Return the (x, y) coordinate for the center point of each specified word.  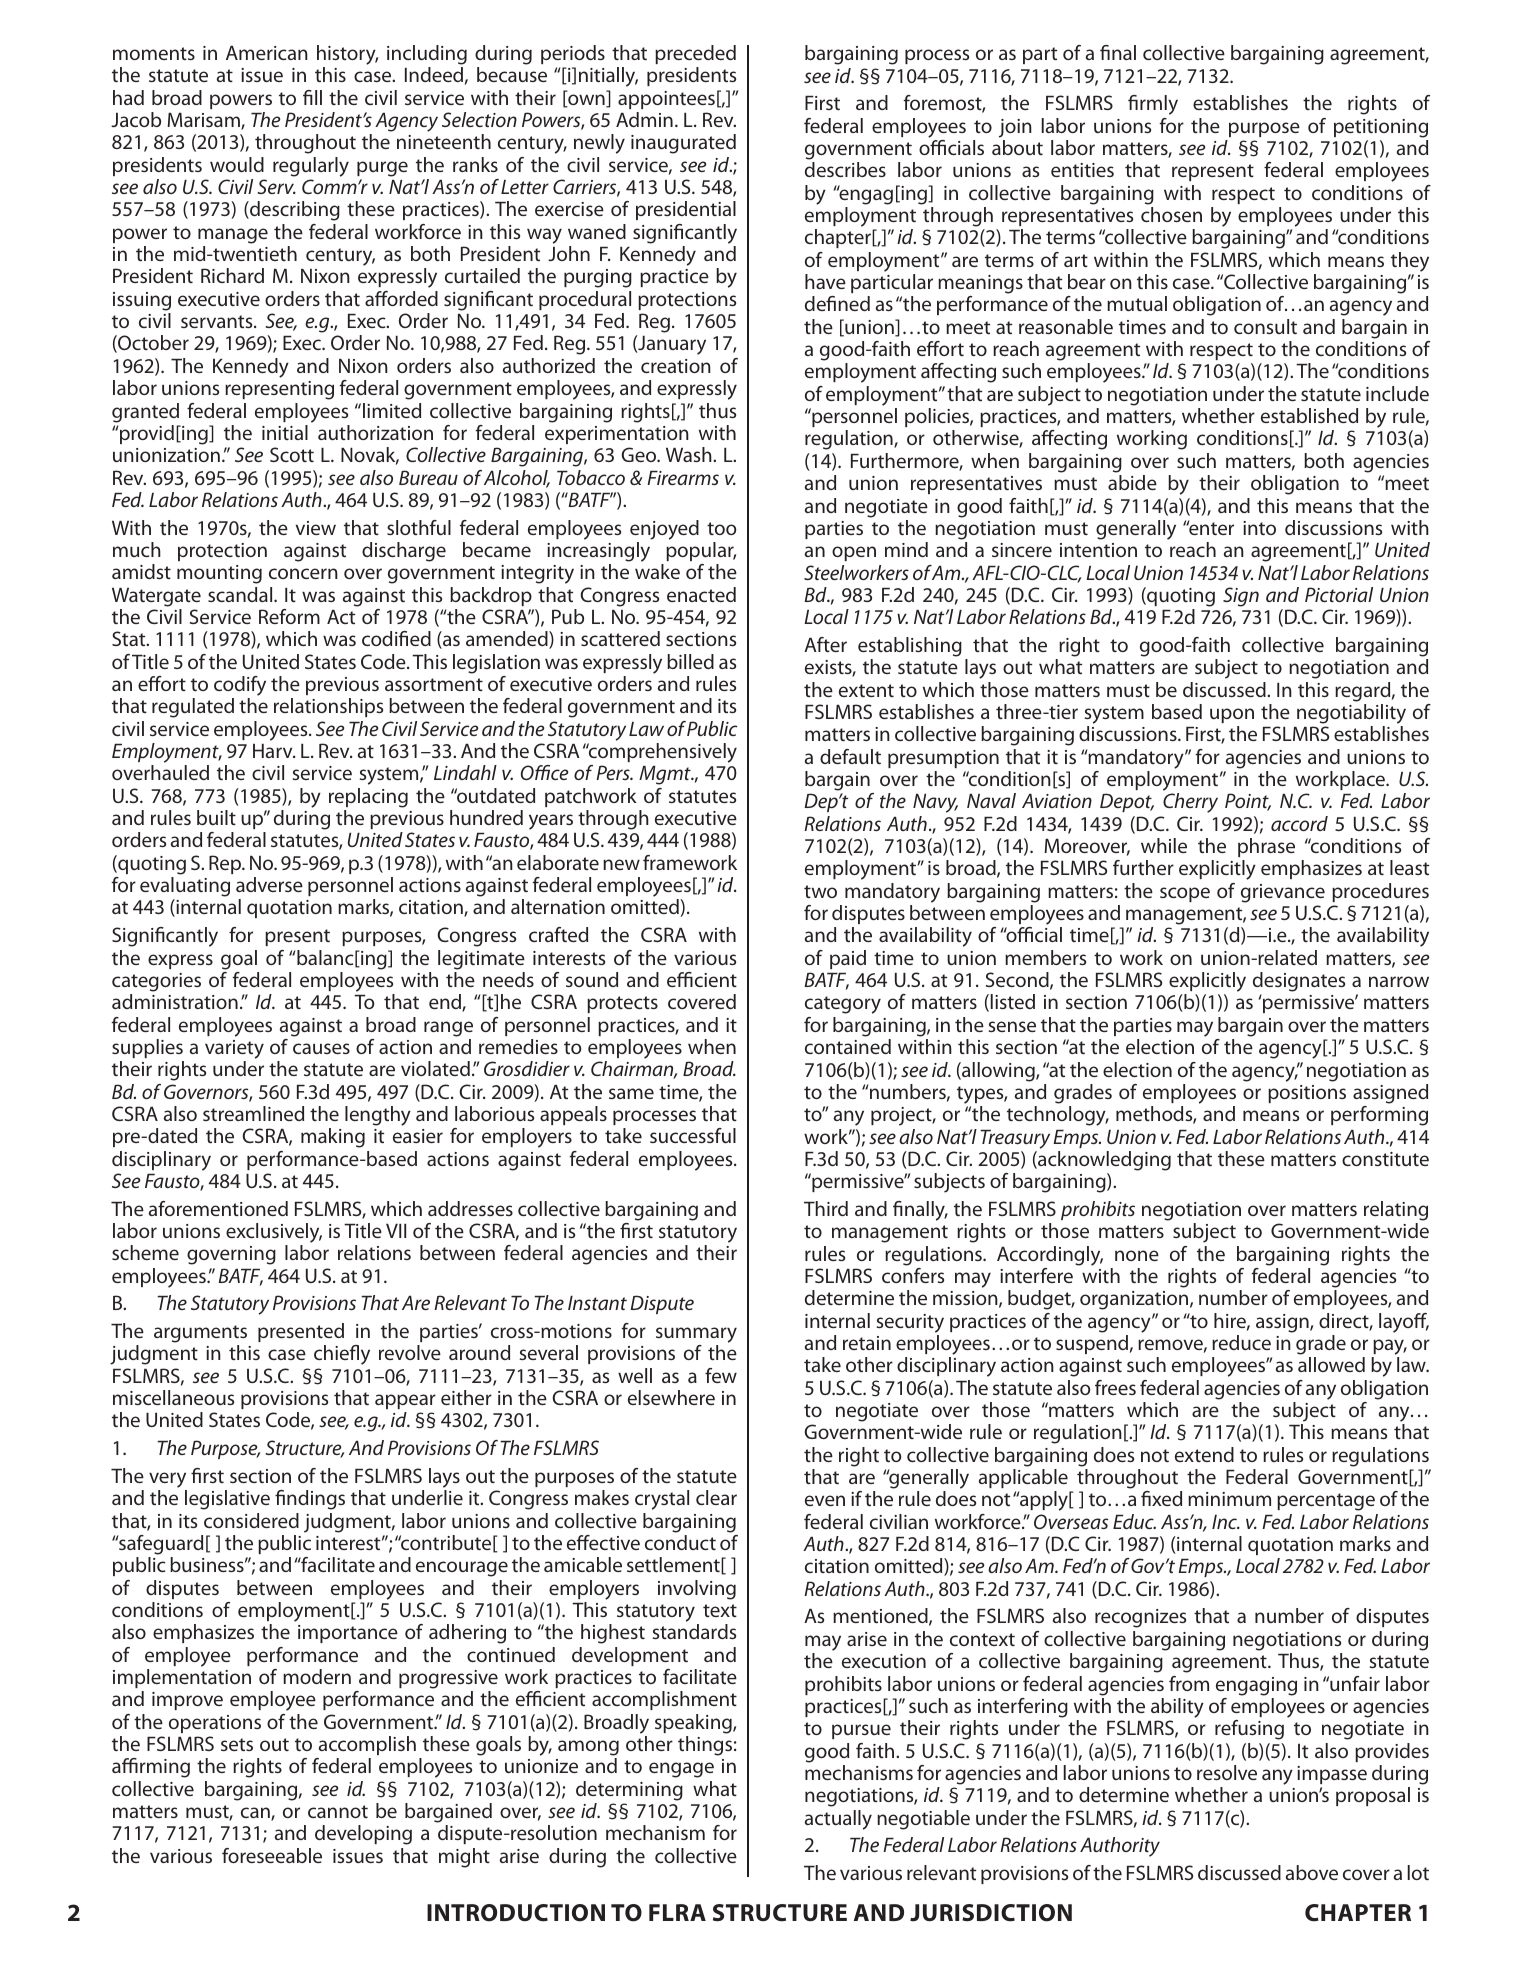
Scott (292, 454)
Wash (690, 454)
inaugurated (683, 144)
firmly (1153, 105)
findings (310, 1500)
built (216, 817)
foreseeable (272, 1855)
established (1309, 415)
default (850, 756)
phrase (1266, 847)
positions (1307, 1094)
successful (693, 1135)
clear (716, 1497)
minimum (1229, 1499)
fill (312, 97)
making (333, 1138)
